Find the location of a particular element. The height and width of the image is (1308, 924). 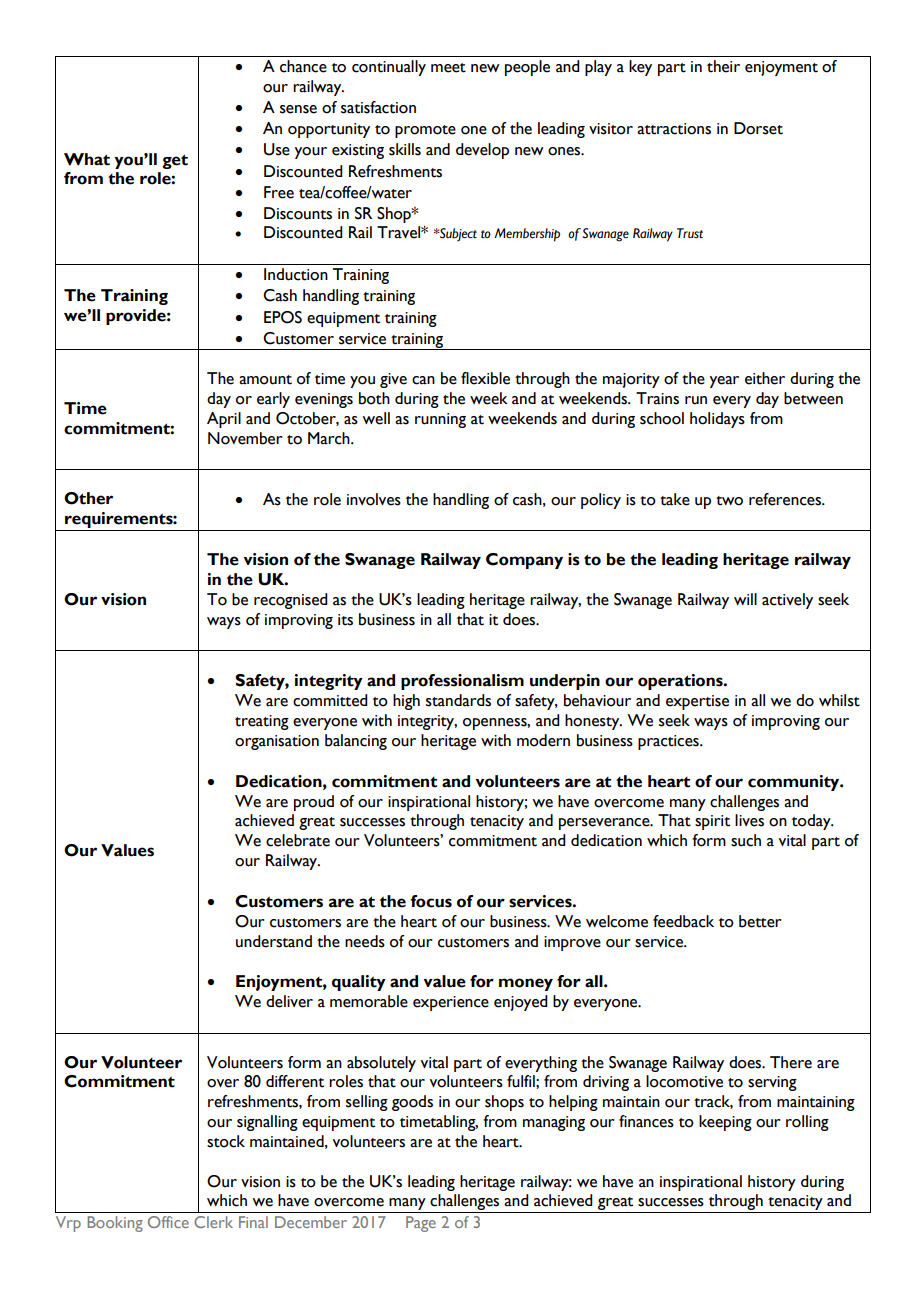

April is located at coordinates (224, 420).
